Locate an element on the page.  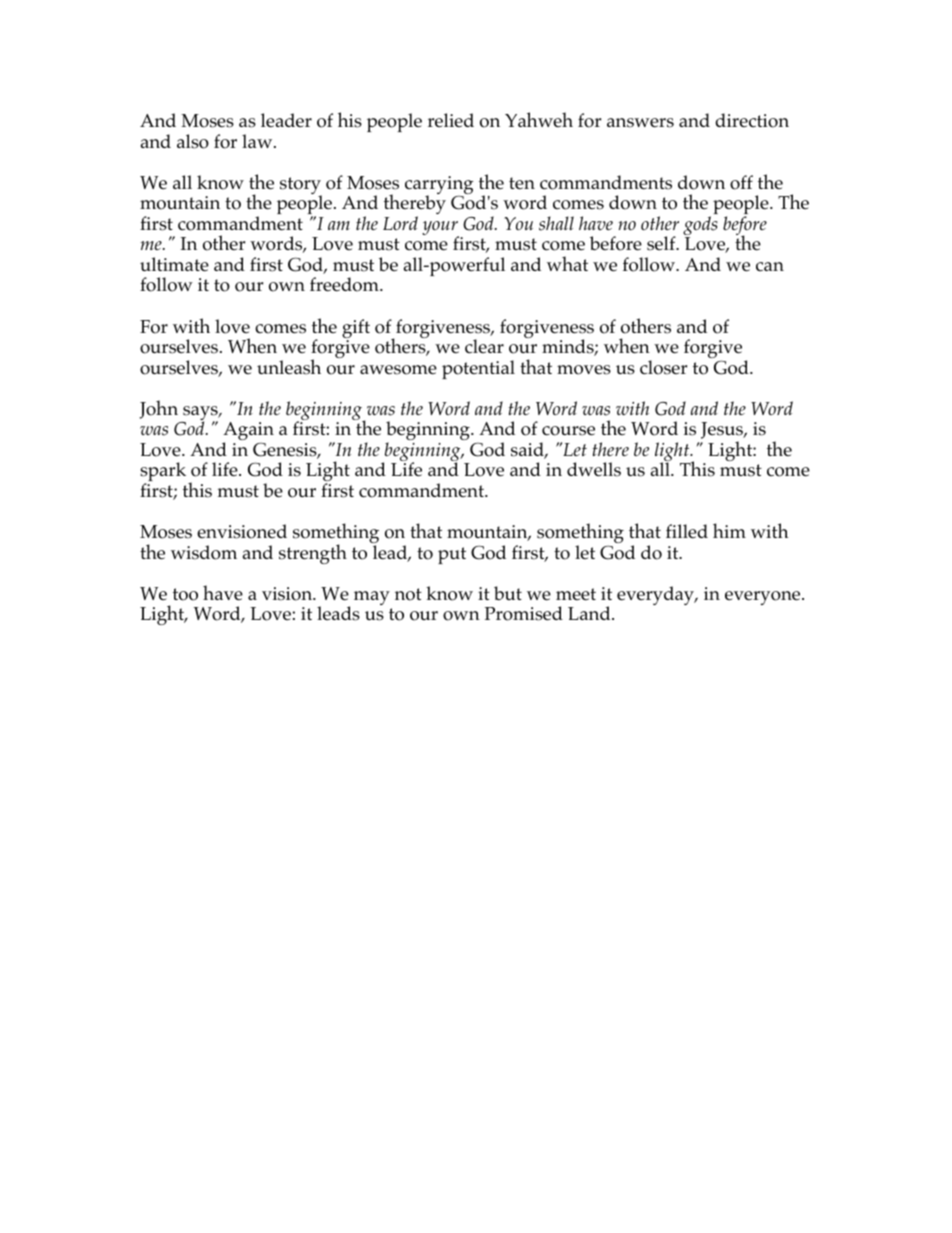
potential is located at coordinates (478, 369).
